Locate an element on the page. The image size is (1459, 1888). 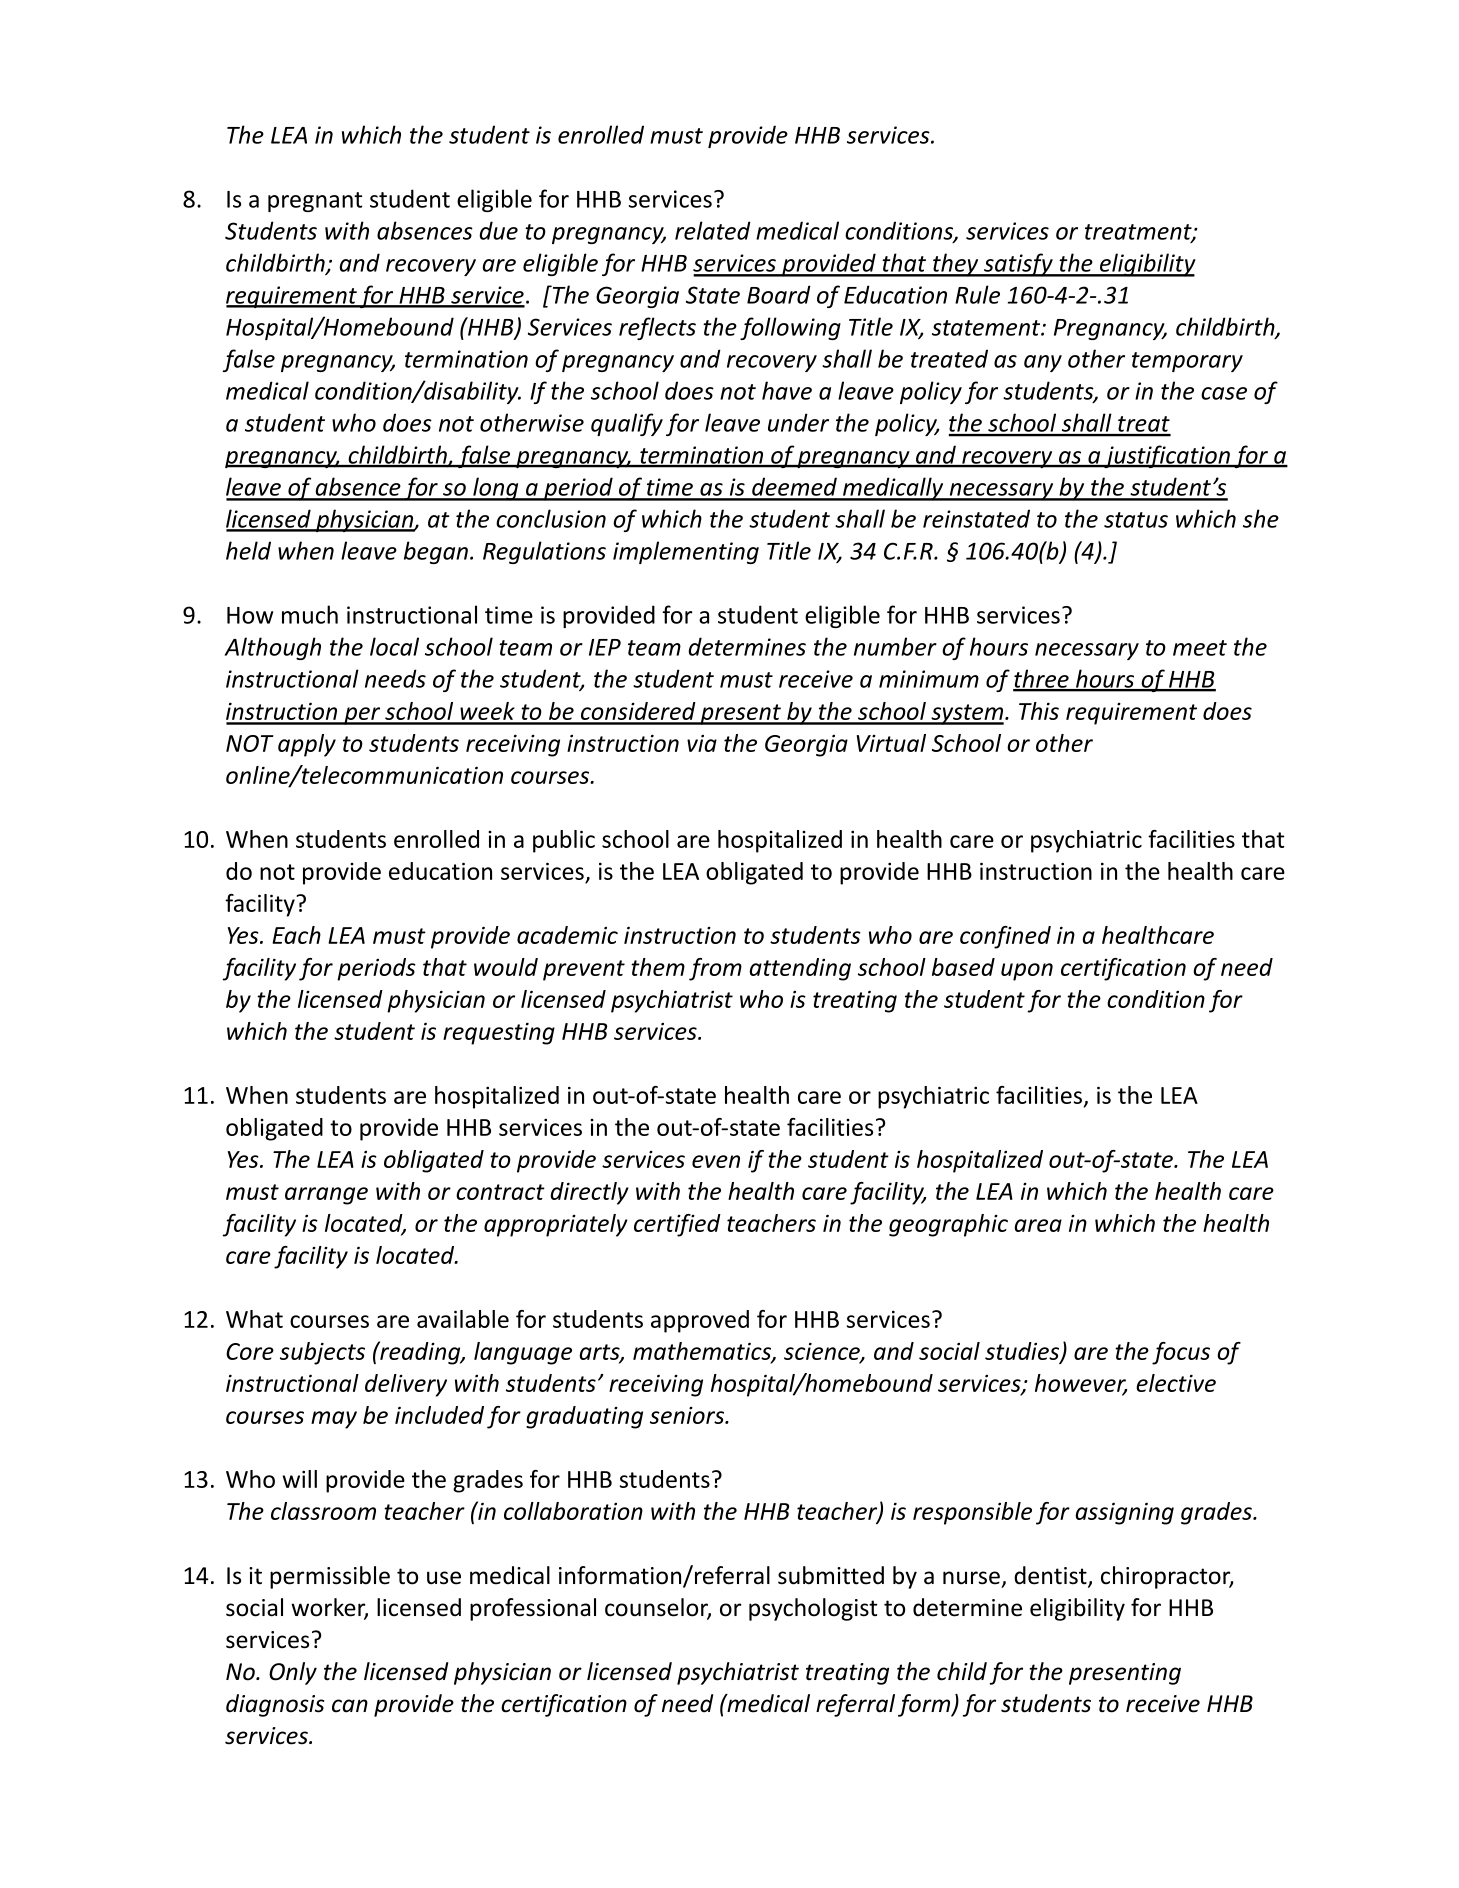
upon is located at coordinates (1027, 972).
